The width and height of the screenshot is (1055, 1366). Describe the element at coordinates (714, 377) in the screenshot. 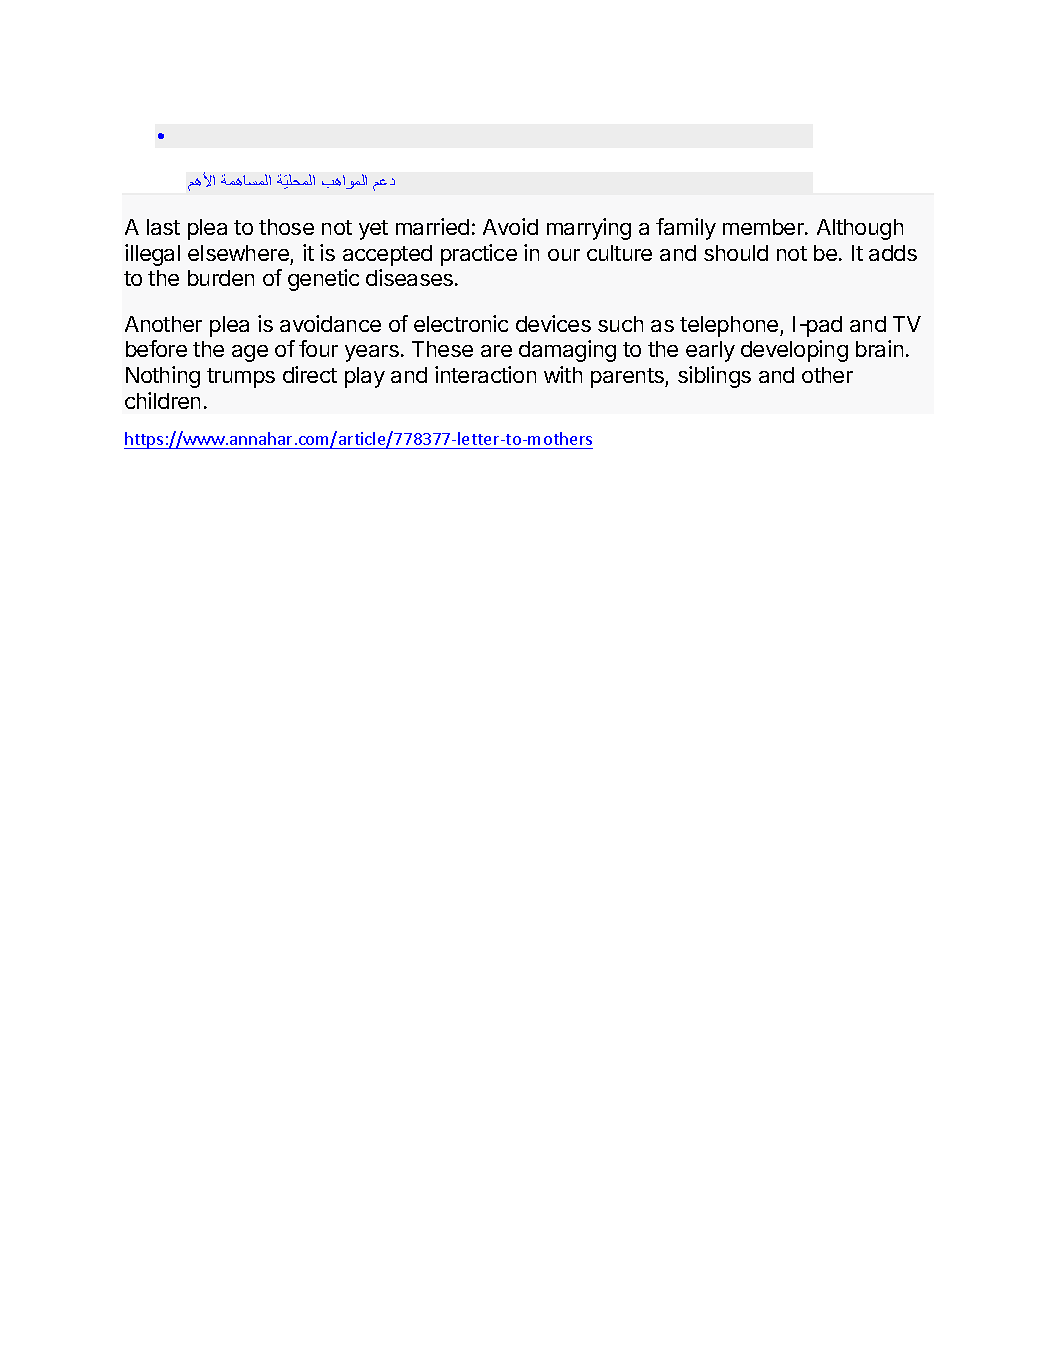

I see `siblings` at that location.
